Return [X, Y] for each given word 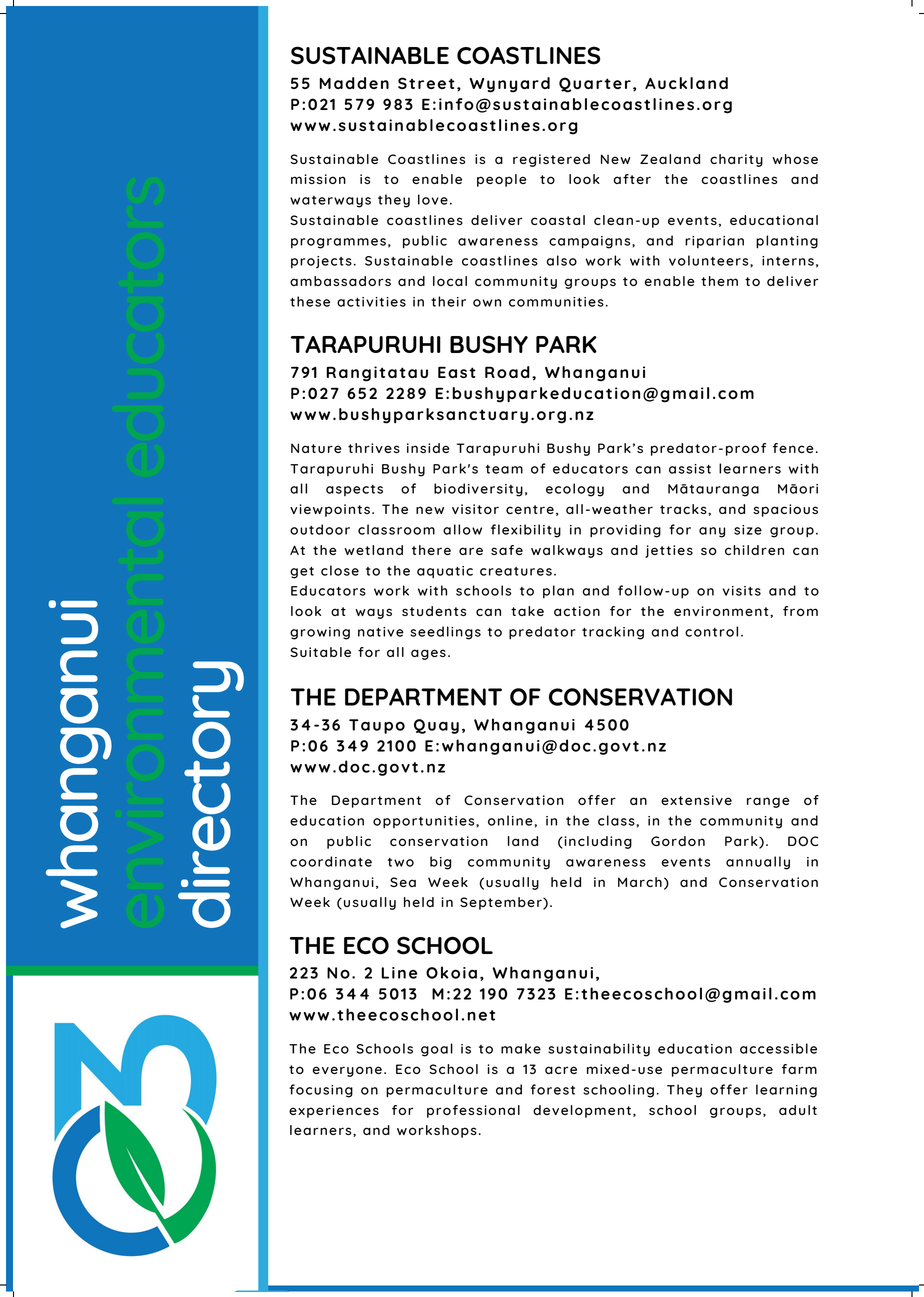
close [340, 570]
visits [742, 591]
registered [551, 160]
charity [736, 160]
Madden [354, 83]
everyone [347, 1071]
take [527, 611]
